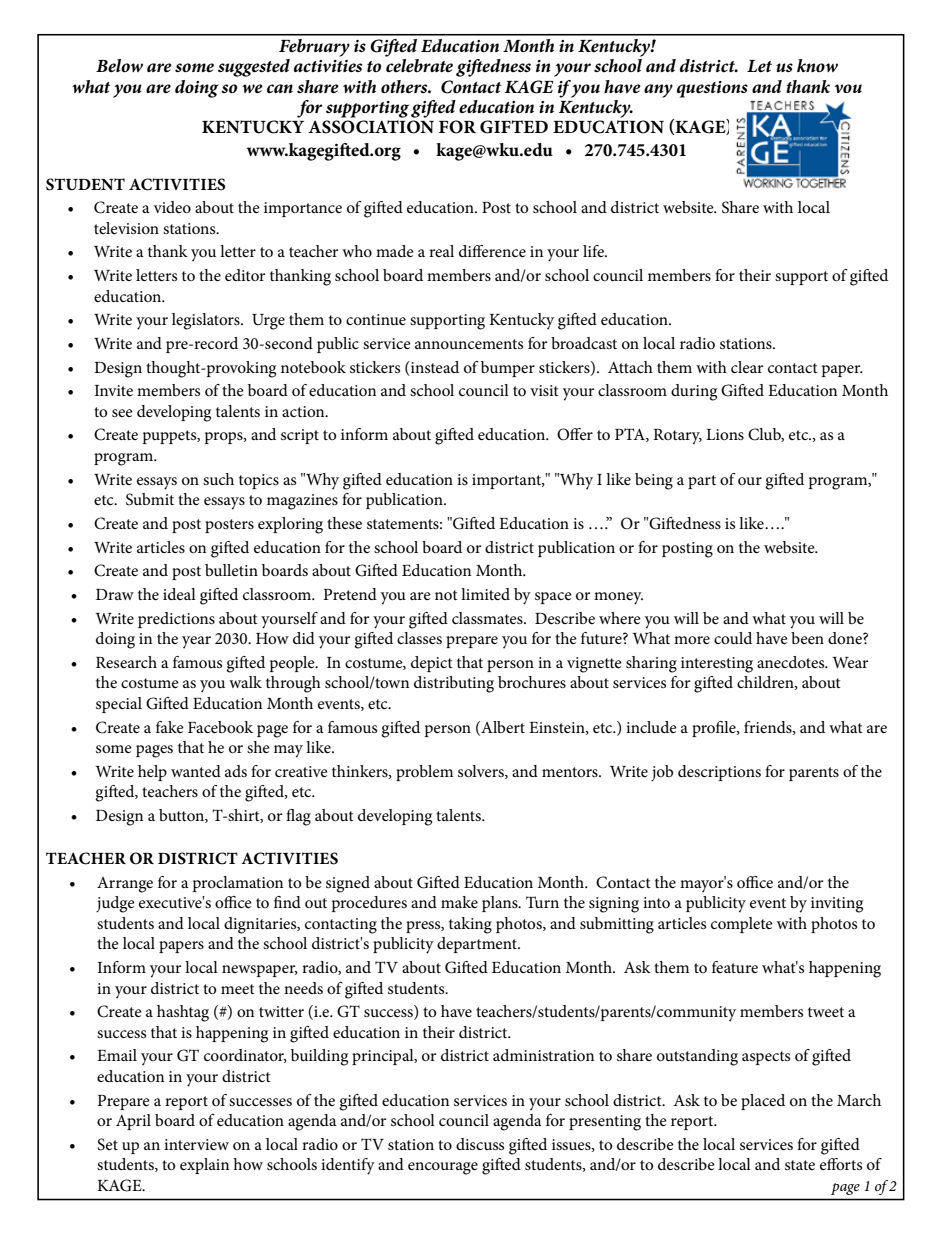 Image resolution: width=952 pixels, height=1233 pixels. What do you see at coordinates (218, 479) in the page?
I see `such` at bounding box center [218, 479].
